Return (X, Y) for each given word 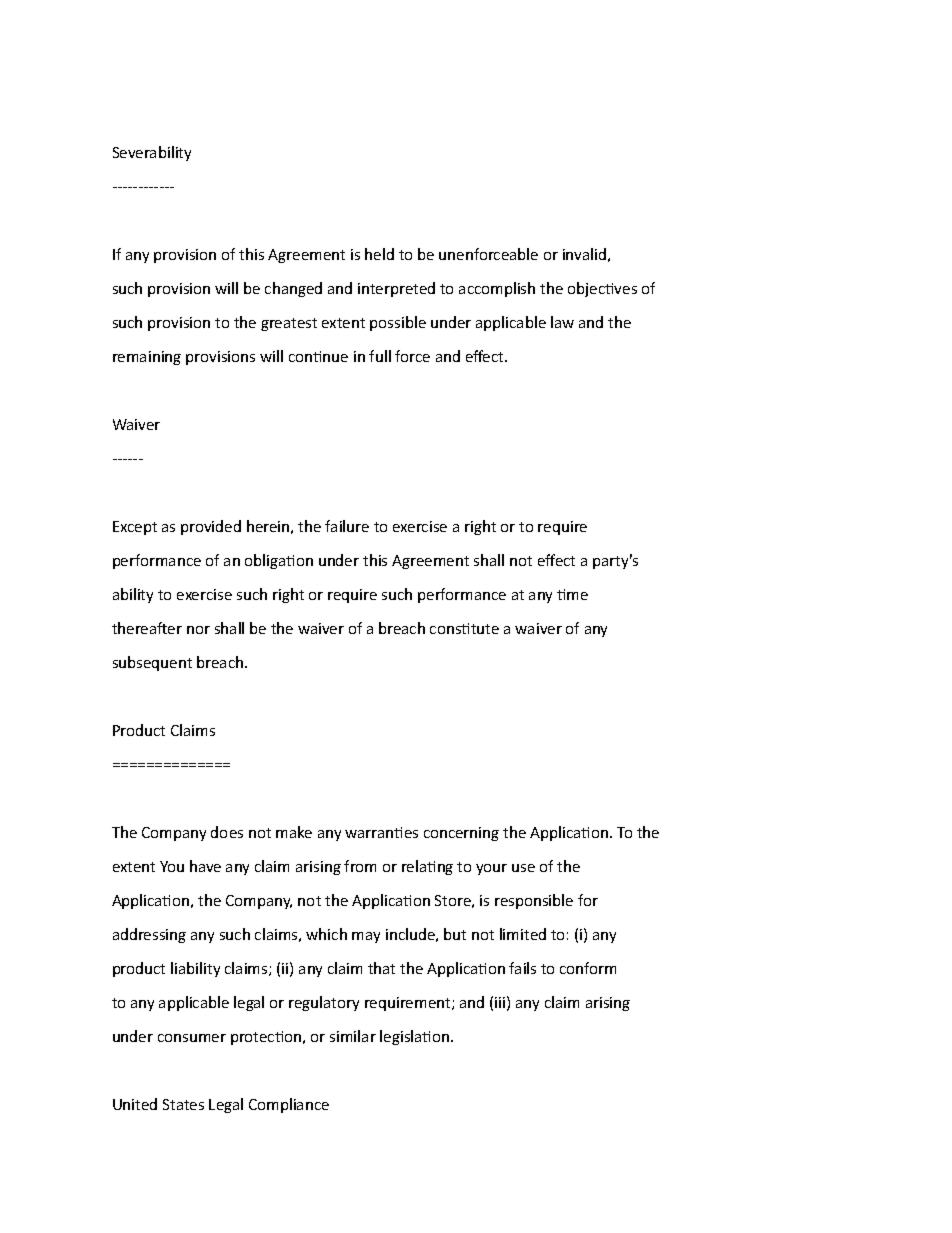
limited (523, 934)
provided (211, 527)
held (379, 254)
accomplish (497, 289)
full (380, 356)
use (523, 868)
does (227, 832)
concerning (461, 834)
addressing (149, 935)
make (294, 832)
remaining (147, 358)
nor (198, 630)
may (366, 937)
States (183, 1104)
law (562, 322)
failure (347, 526)
